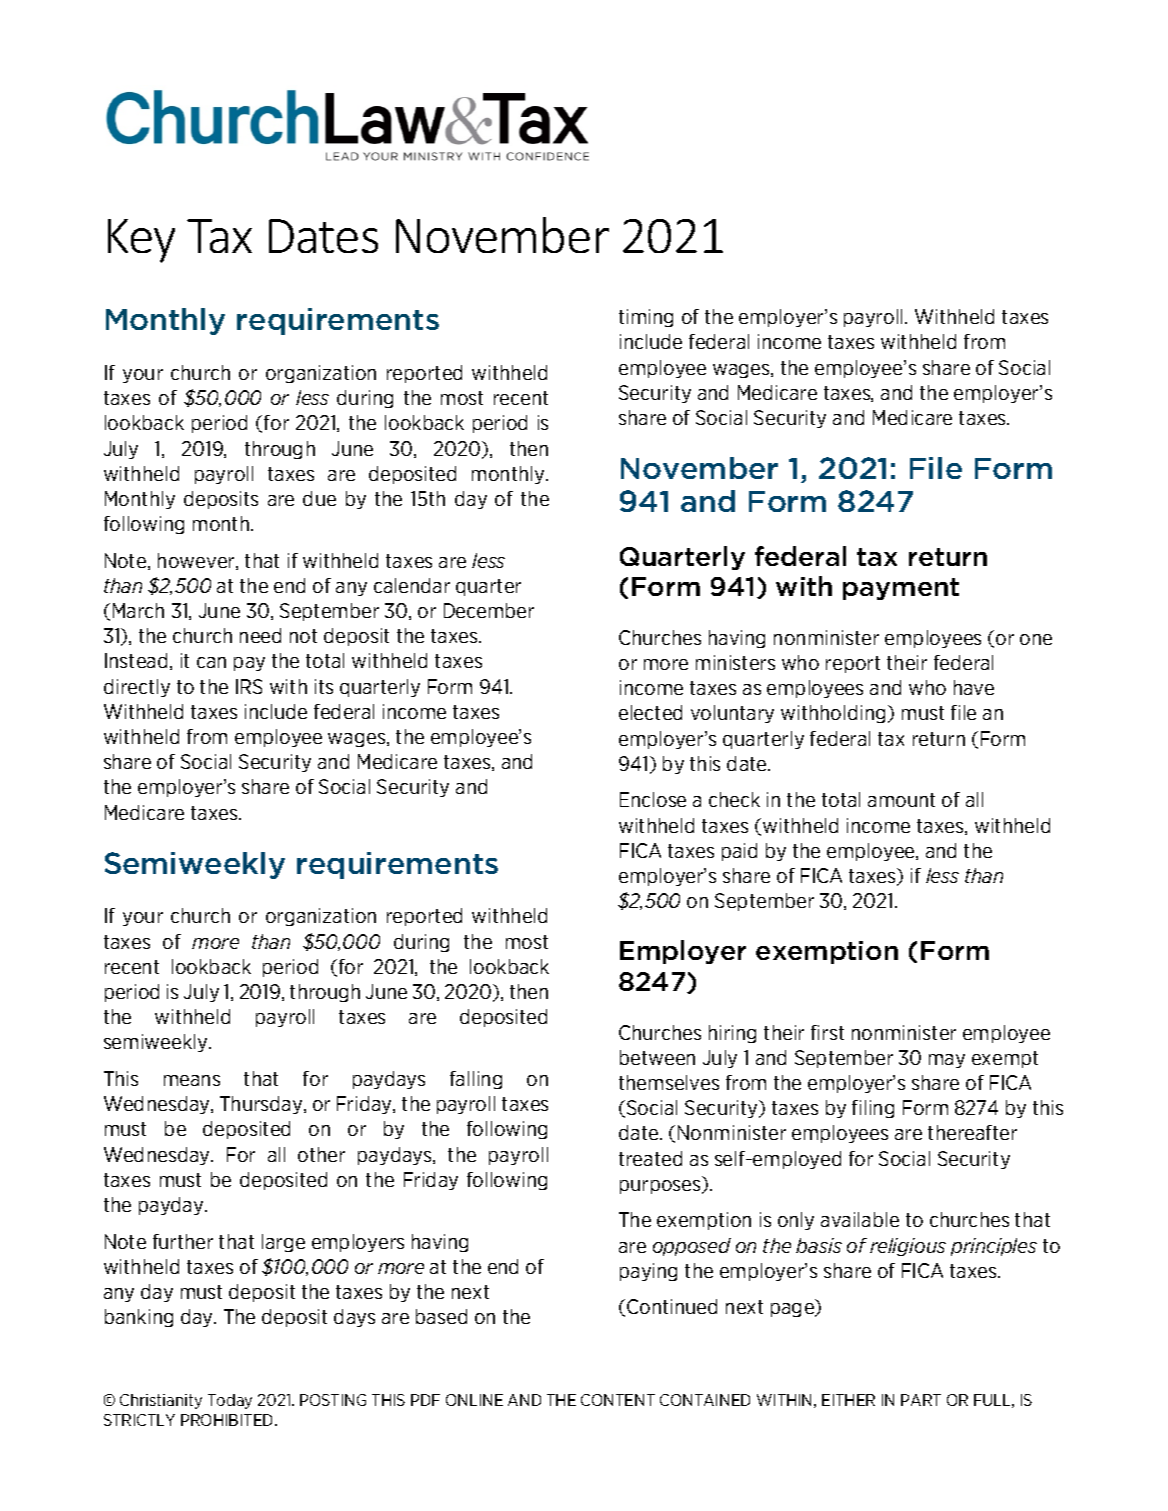 The width and height of the image is (1168, 1511). I want to click on December, so click(489, 610).
